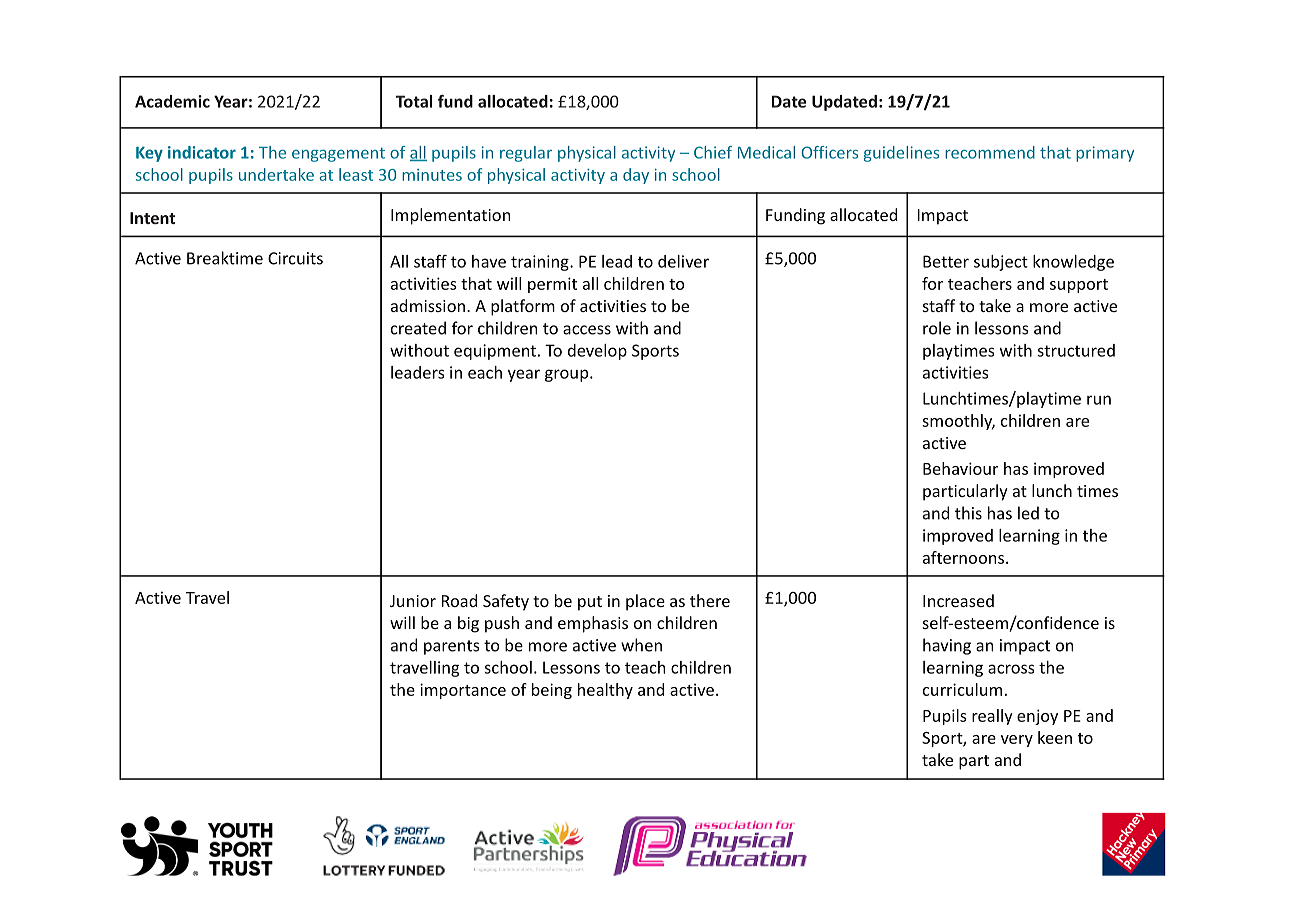 The width and height of the screenshot is (1307, 924). Describe the element at coordinates (713, 152) in the screenshot. I see `Chief` at that location.
